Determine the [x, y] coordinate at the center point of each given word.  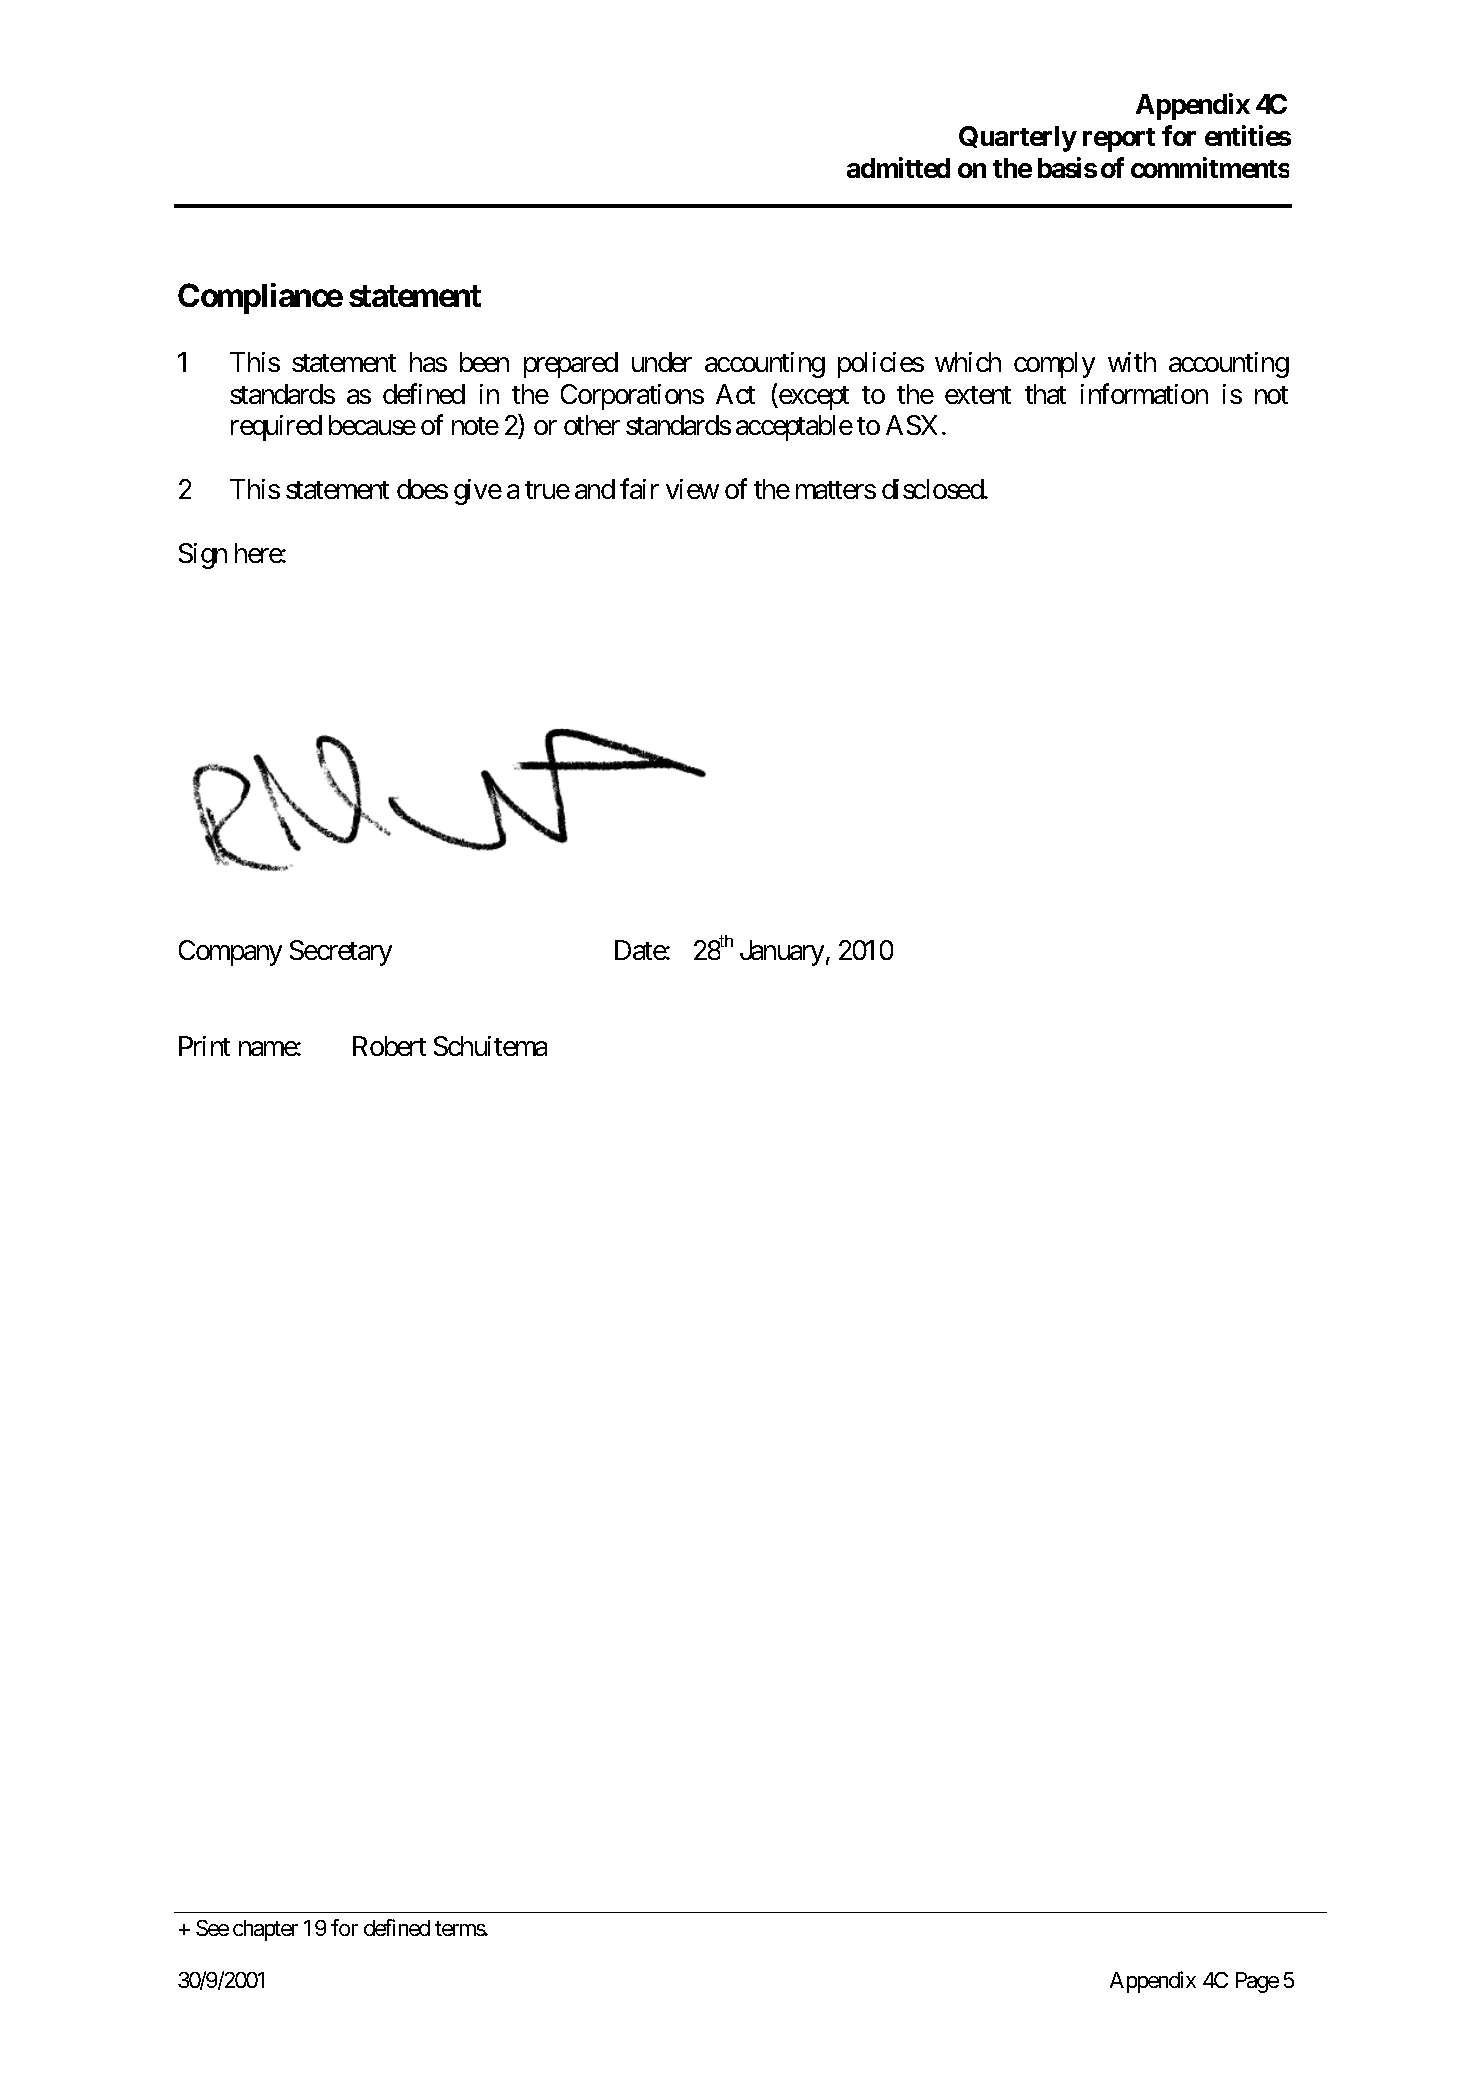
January [782, 953]
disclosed [933, 489]
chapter [265, 1930]
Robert [389, 1046]
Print [204, 1046]
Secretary [341, 953]
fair [639, 489]
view [692, 489]
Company [230, 953]
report [1119, 140]
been [484, 362]
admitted [898, 167]
